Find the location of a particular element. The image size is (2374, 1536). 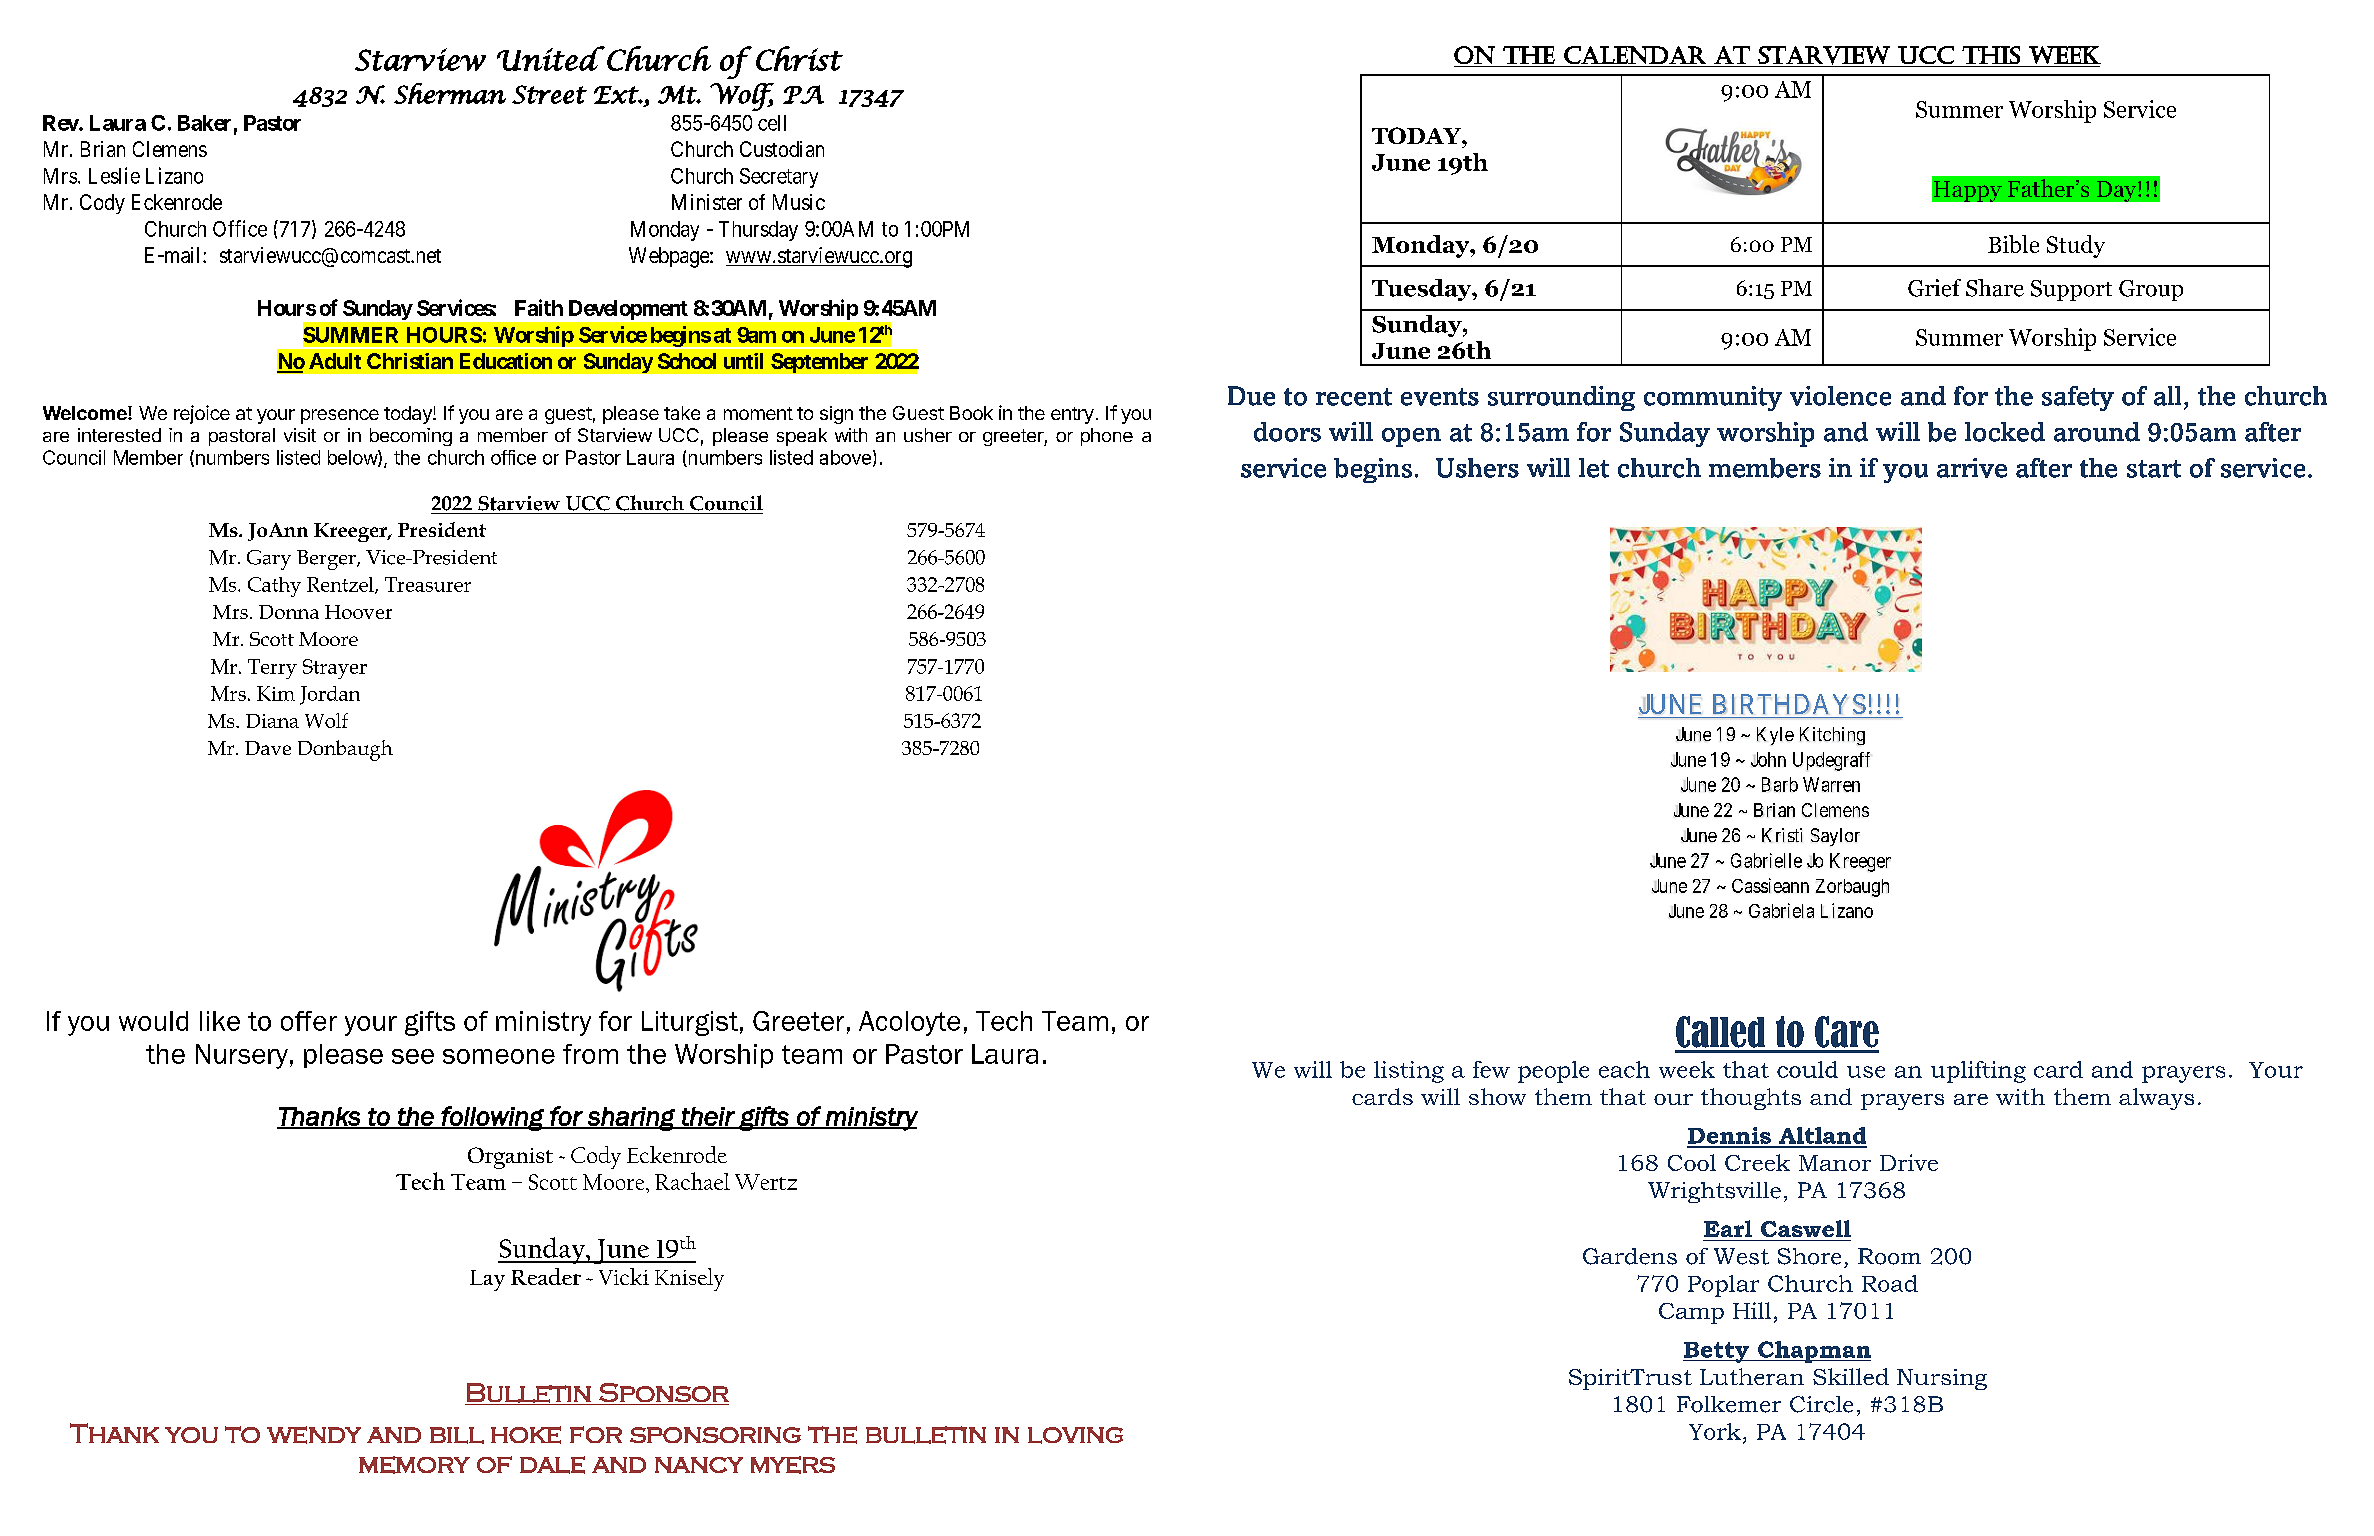

John is located at coordinates (1768, 759).
